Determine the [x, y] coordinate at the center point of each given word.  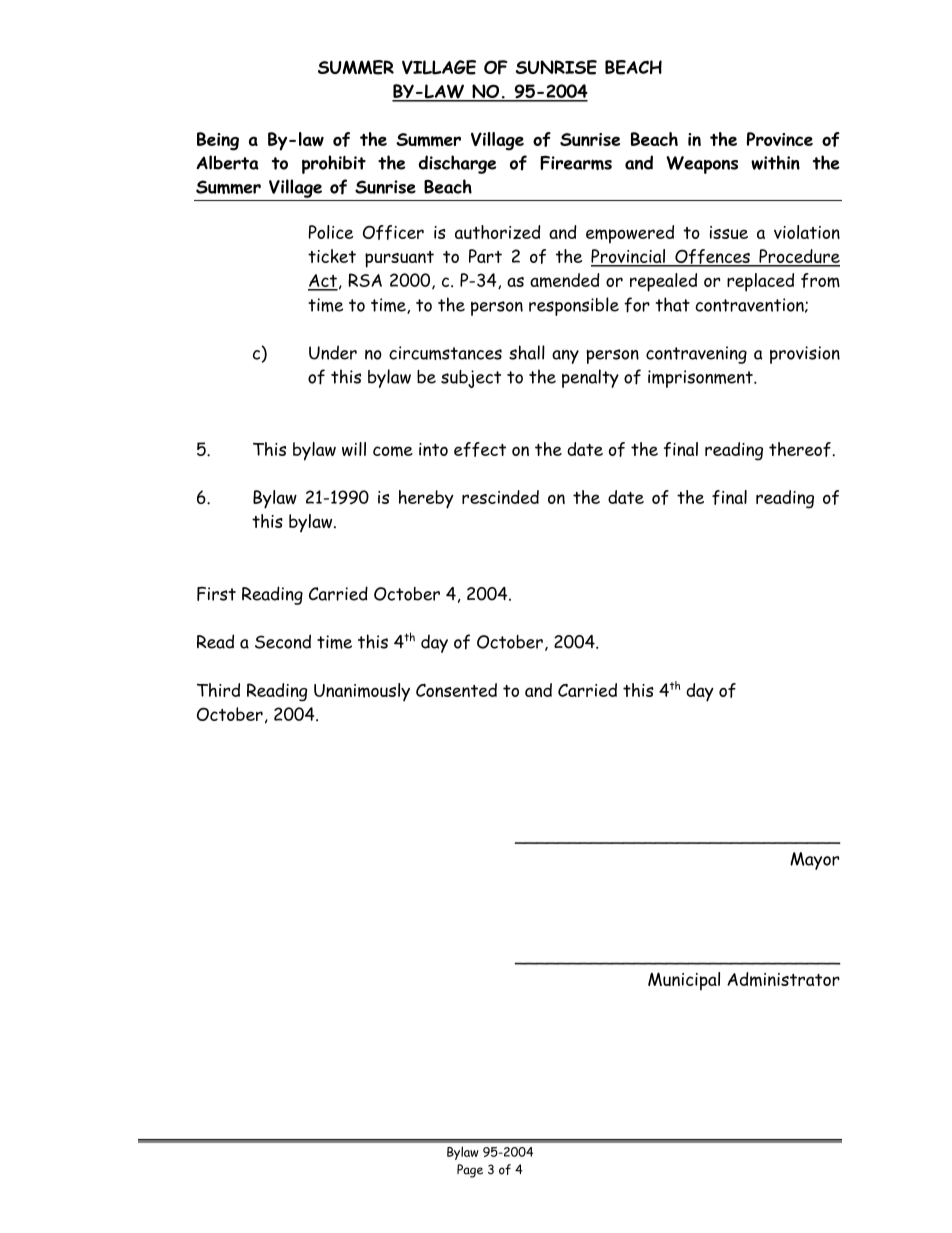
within [775, 162]
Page [470, 1171]
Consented [456, 690]
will [354, 449]
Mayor [814, 861]
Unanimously [362, 692]
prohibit [334, 164]
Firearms [576, 163]
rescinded [500, 497]
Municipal [684, 981]
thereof [801, 449]
